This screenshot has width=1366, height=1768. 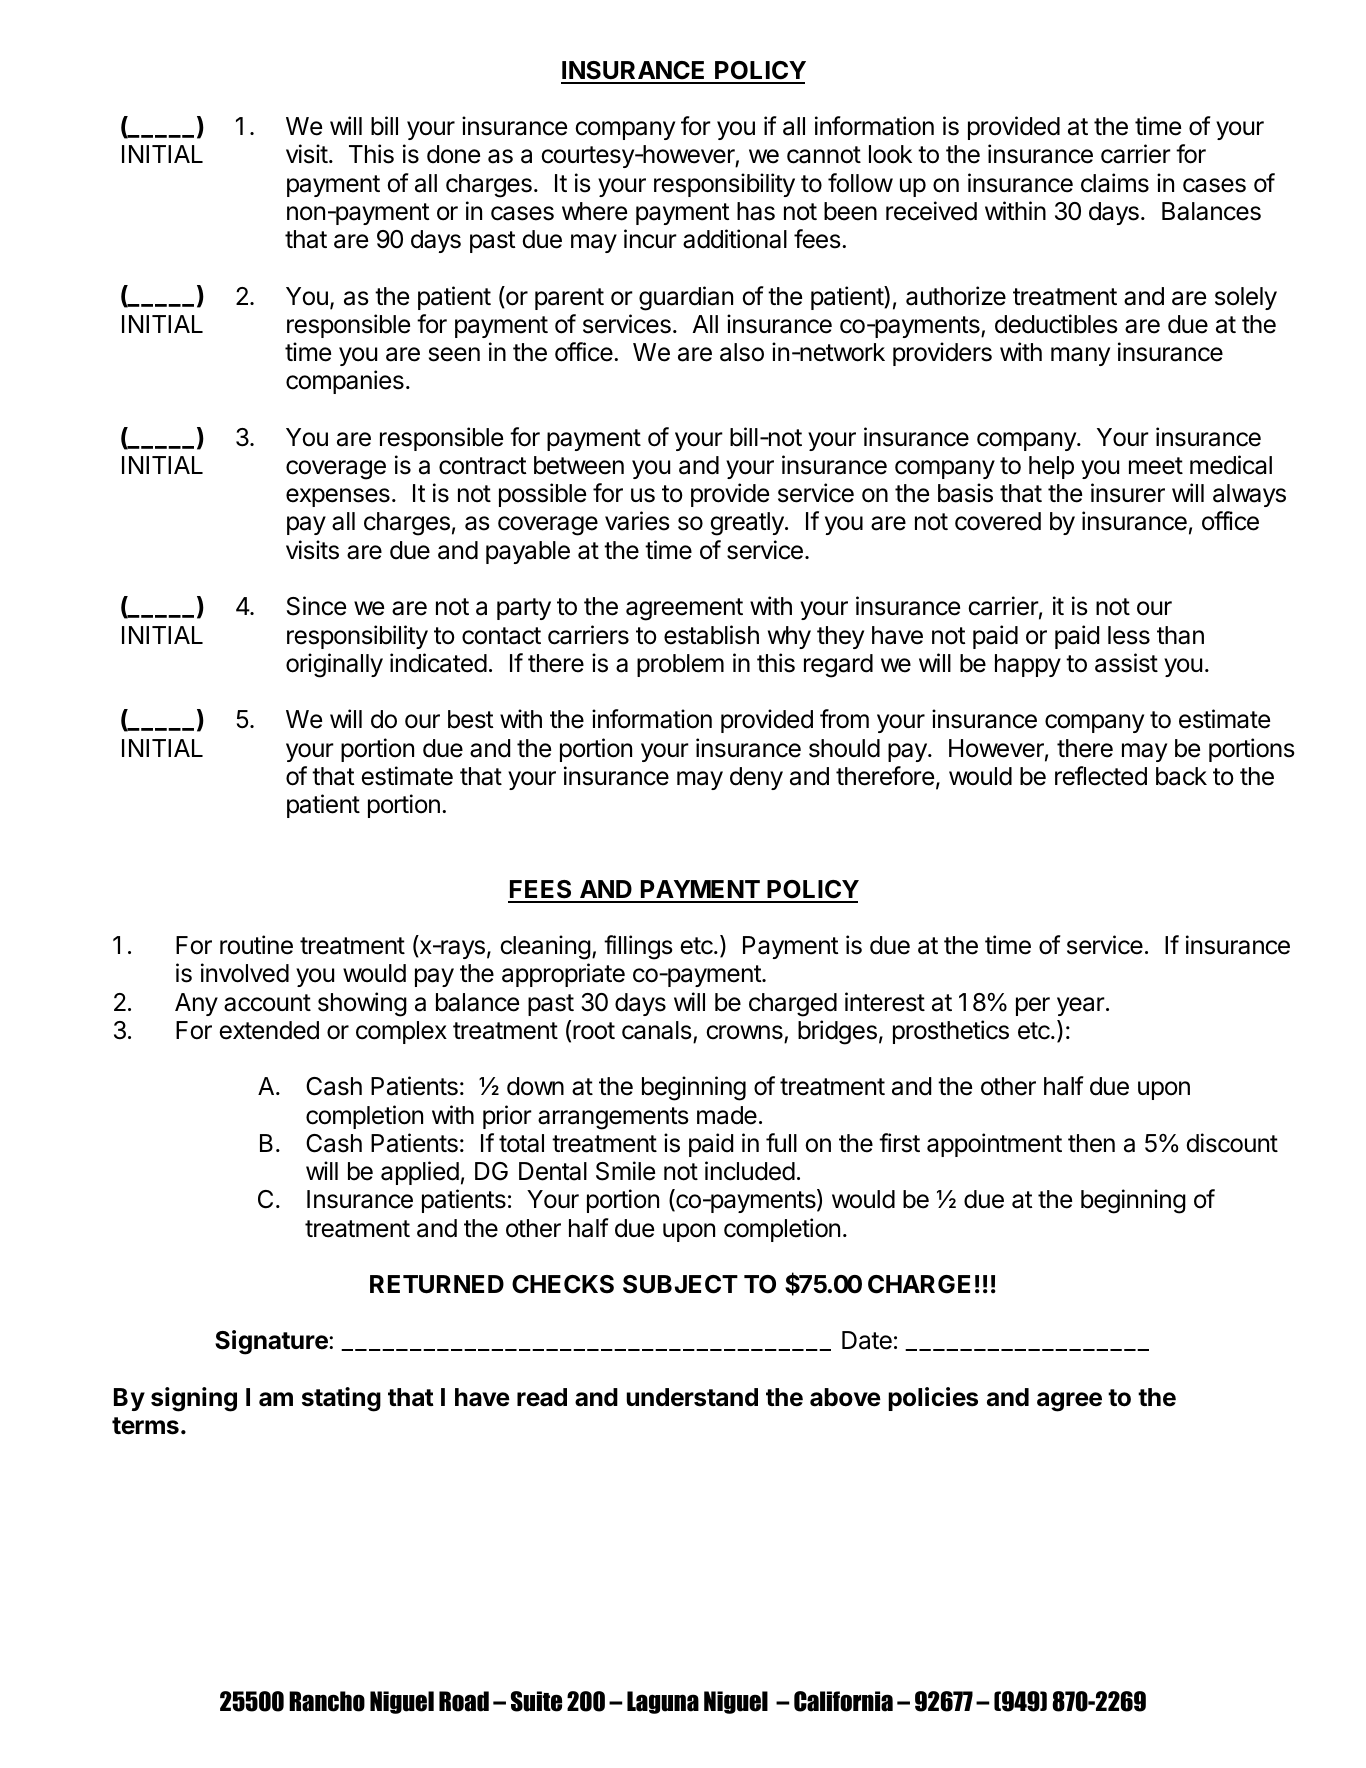 What do you see at coordinates (680, 665) in the screenshot?
I see `problem` at bounding box center [680, 665].
